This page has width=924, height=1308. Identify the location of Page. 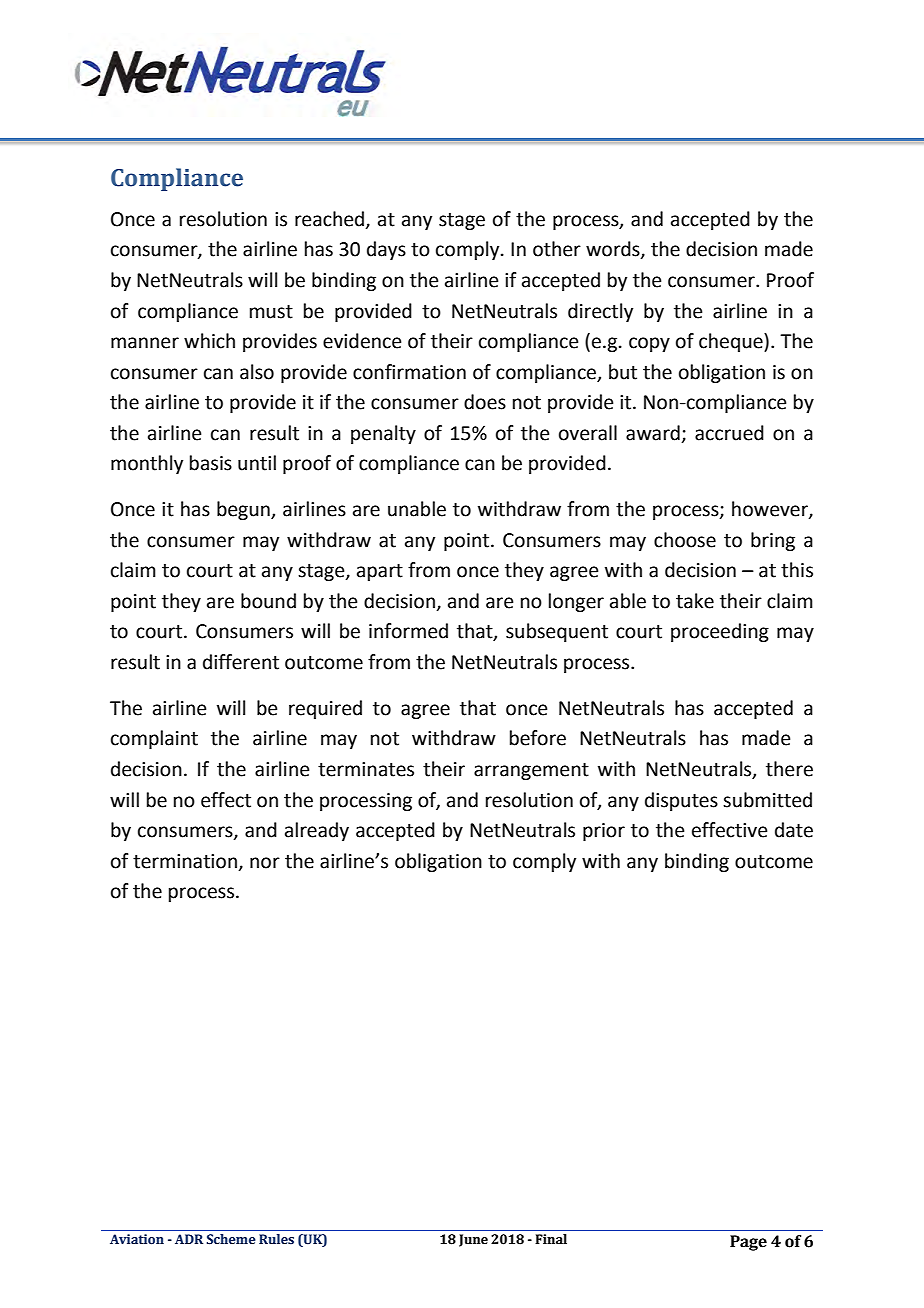
(748, 1243).
